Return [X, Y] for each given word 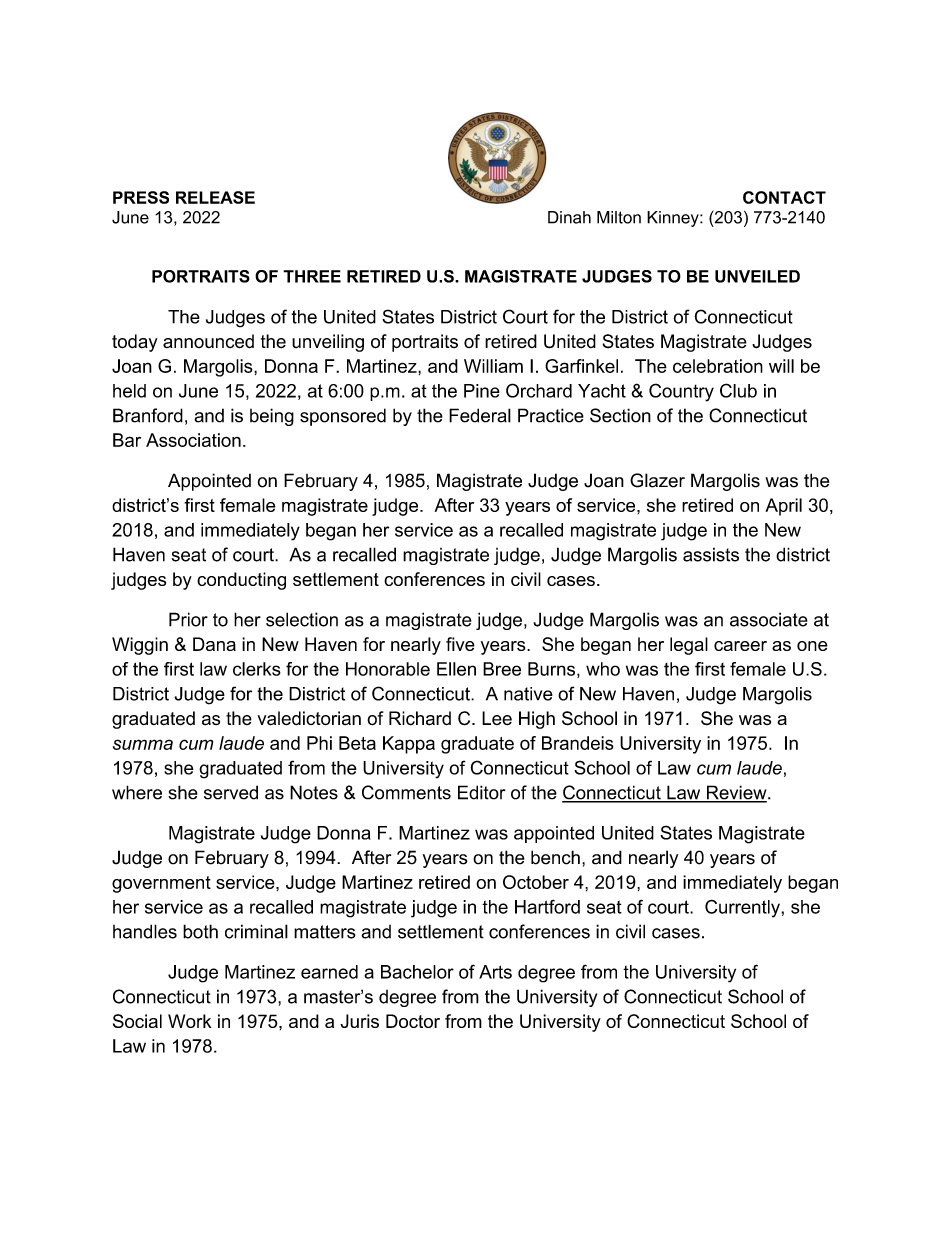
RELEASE [215, 197]
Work [190, 1021]
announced [208, 341]
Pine [482, 391]
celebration [718, 366]
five [460, 644]
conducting [241, 581]
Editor [481, 792]
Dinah [569, 217]
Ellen [456, 669]
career [740, 646]
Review [737, 793]
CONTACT [784, 197]
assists [711, 554]
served [231, 792]
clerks [257, 669]
